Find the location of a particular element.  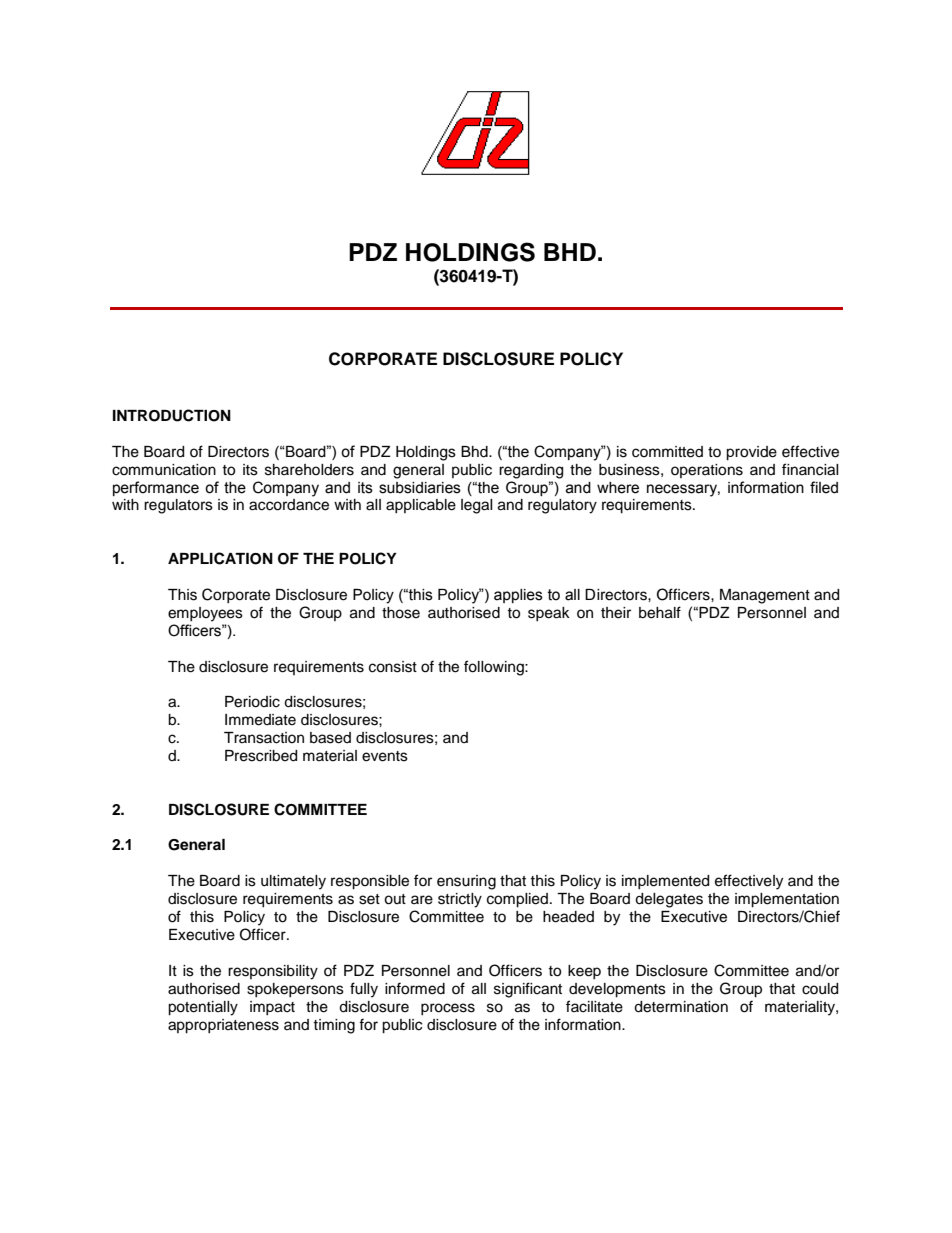

events is located at coordinates (385, 756).
